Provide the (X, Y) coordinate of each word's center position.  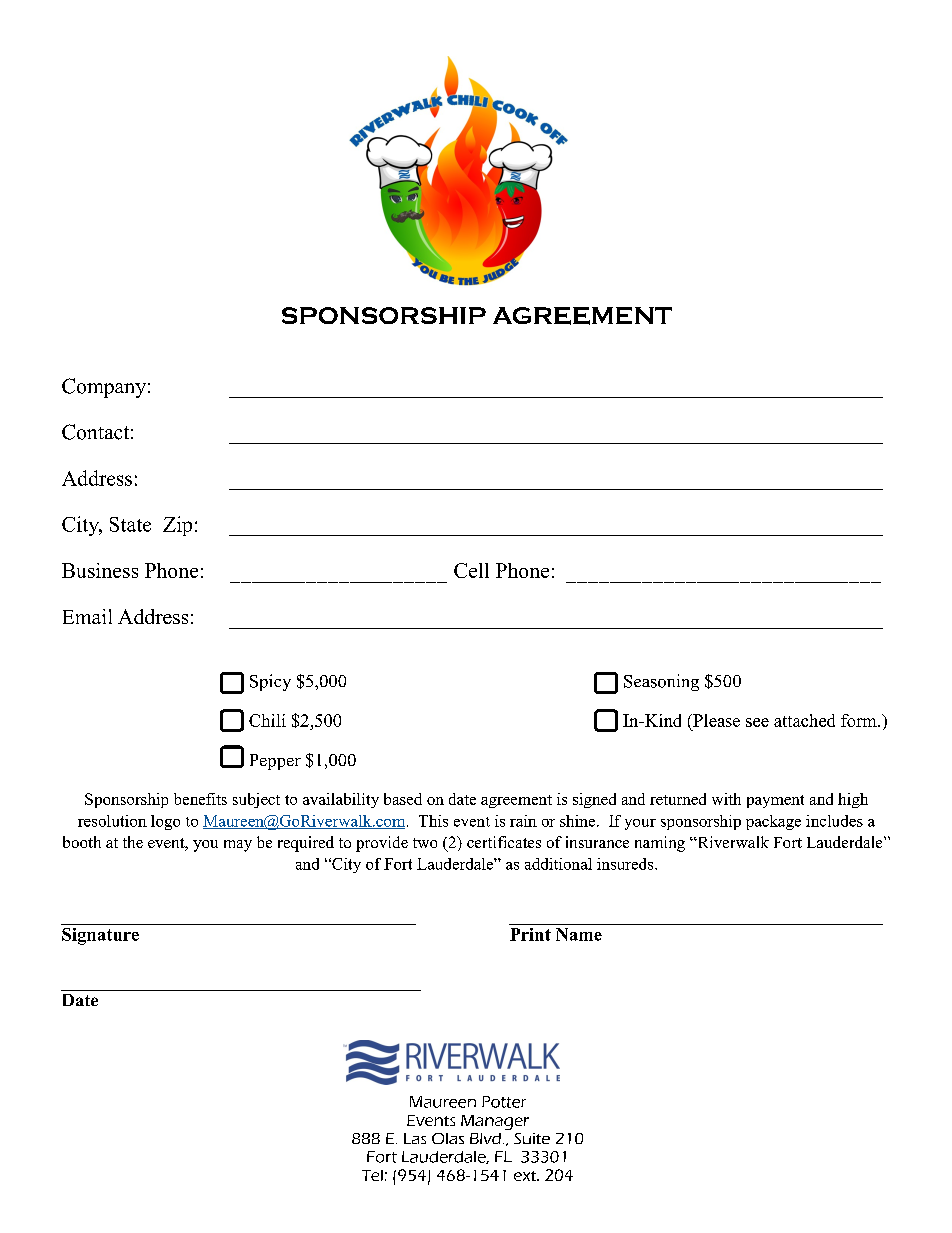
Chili (267, 720)
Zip (177, 526)
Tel (372, 1175)
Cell (471, 570)
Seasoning (661, 682)
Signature (100, 936)
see (757, 722)
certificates (504, 842)
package (773, 822)
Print (530, 934)
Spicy (270, 682)
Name (579, 934)
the (133, 842)
